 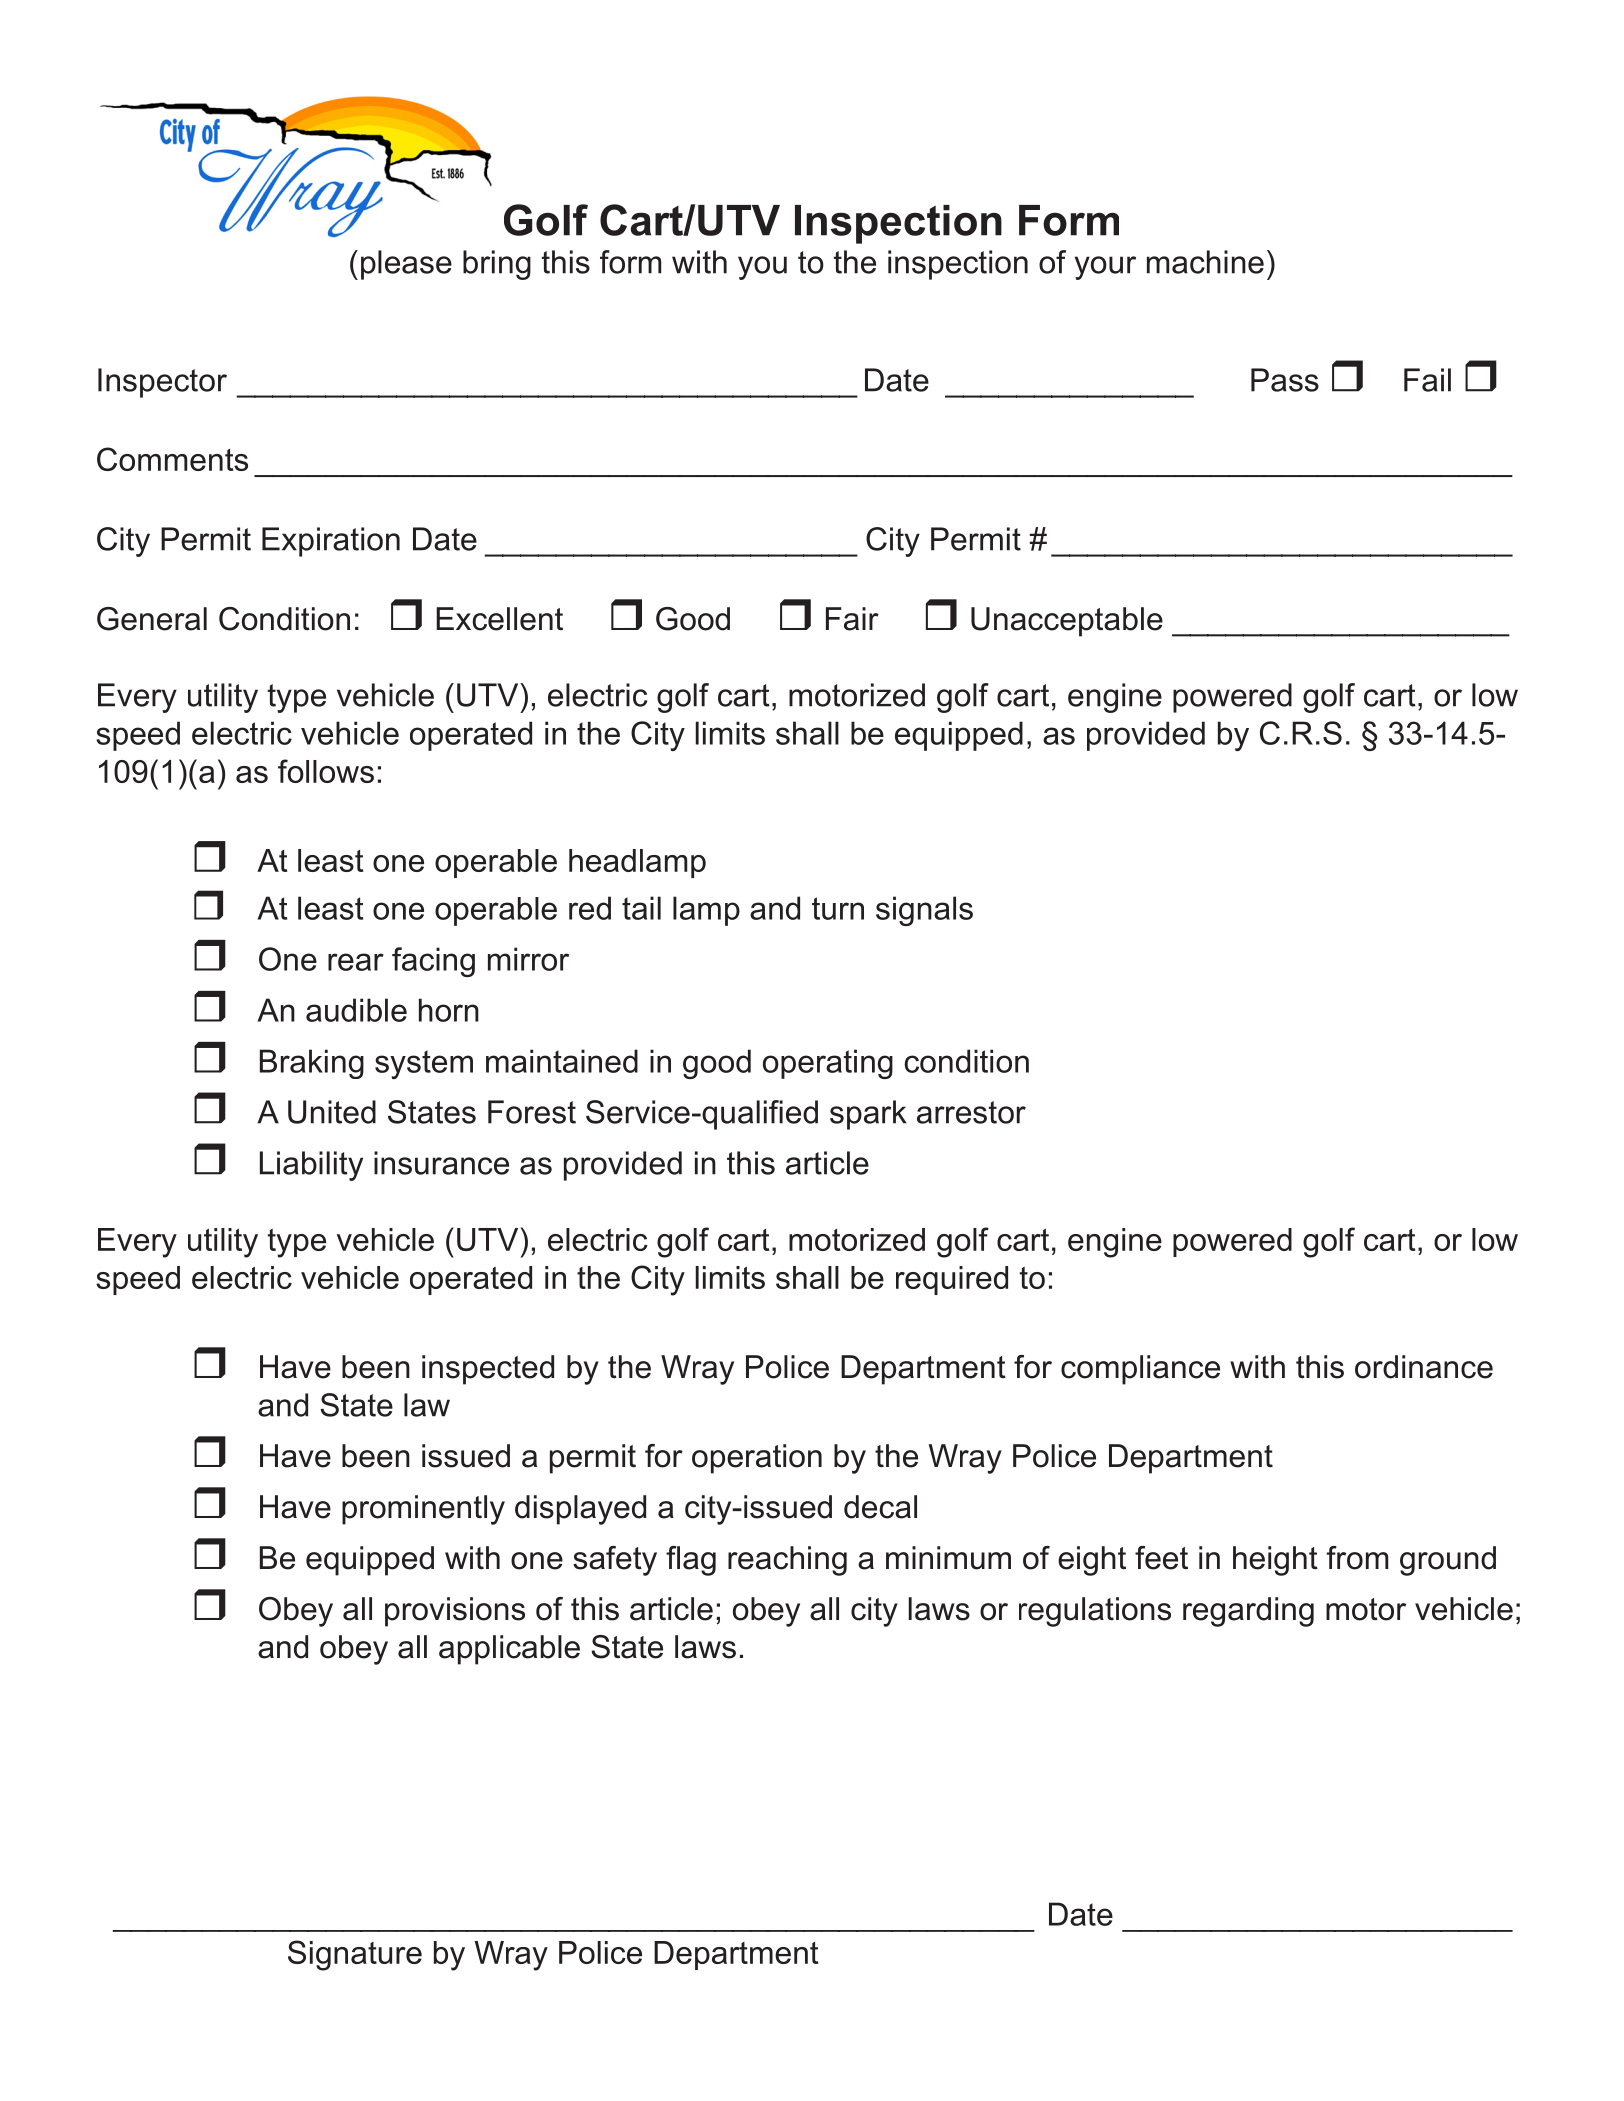 What do you see at coordinates (1424, 1367) in the page?
I see `ordinance` at bounding box center [1424, 1367].
